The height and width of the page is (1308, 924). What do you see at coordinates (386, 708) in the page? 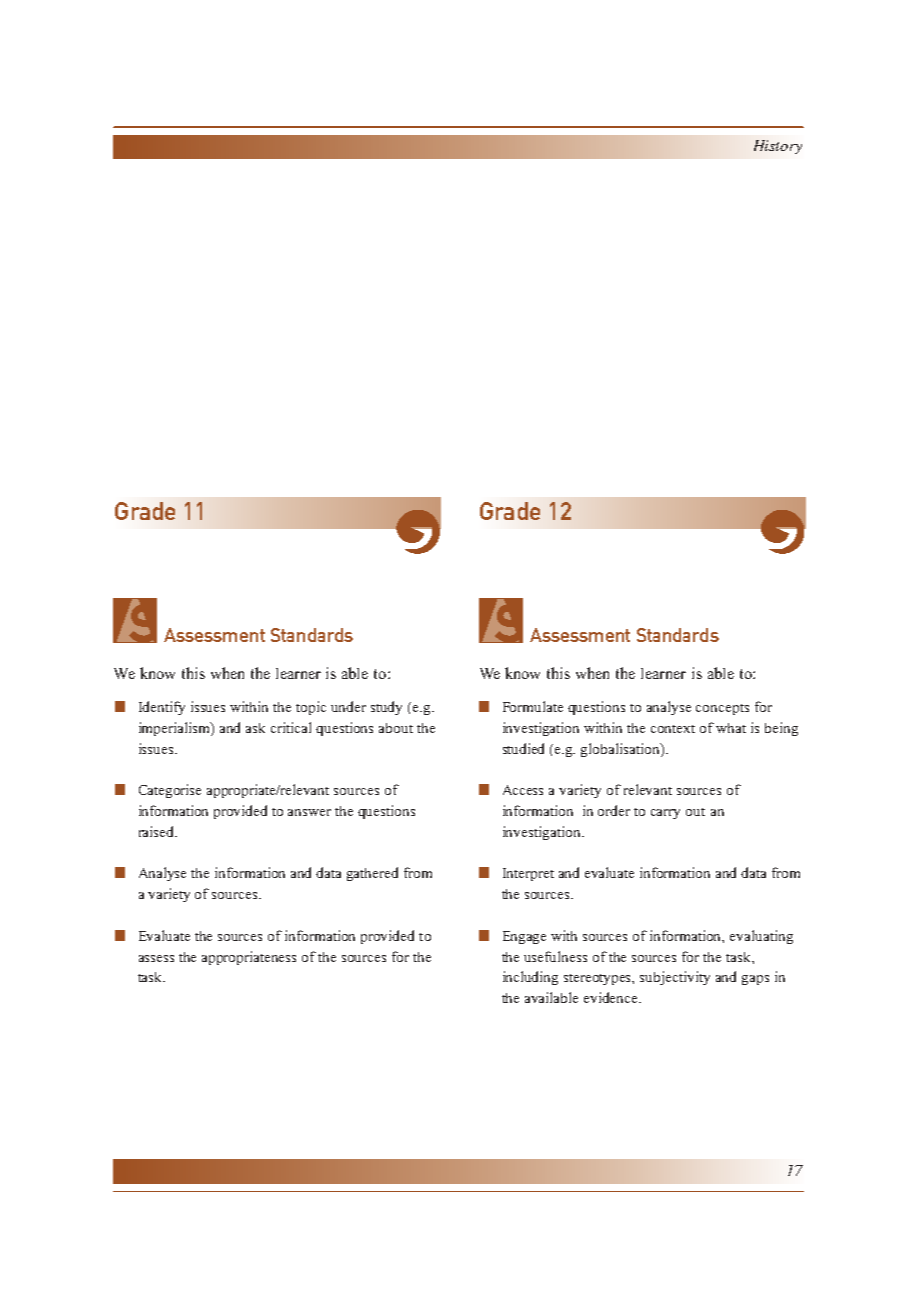
I see `study` at bounding box center [386, 708].
